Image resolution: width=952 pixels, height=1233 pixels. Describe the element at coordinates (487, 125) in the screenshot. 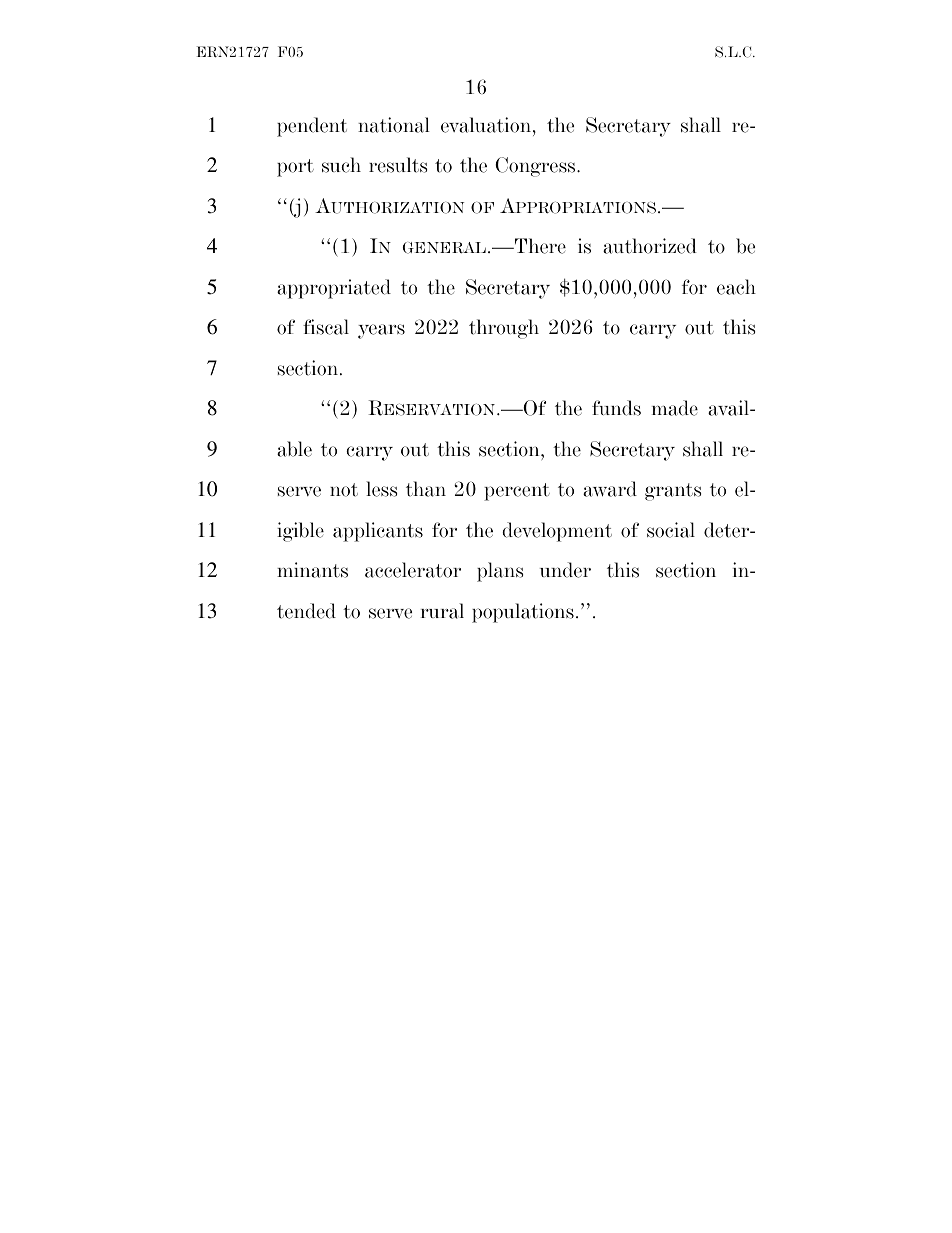

I see `evaluation` at that location.
